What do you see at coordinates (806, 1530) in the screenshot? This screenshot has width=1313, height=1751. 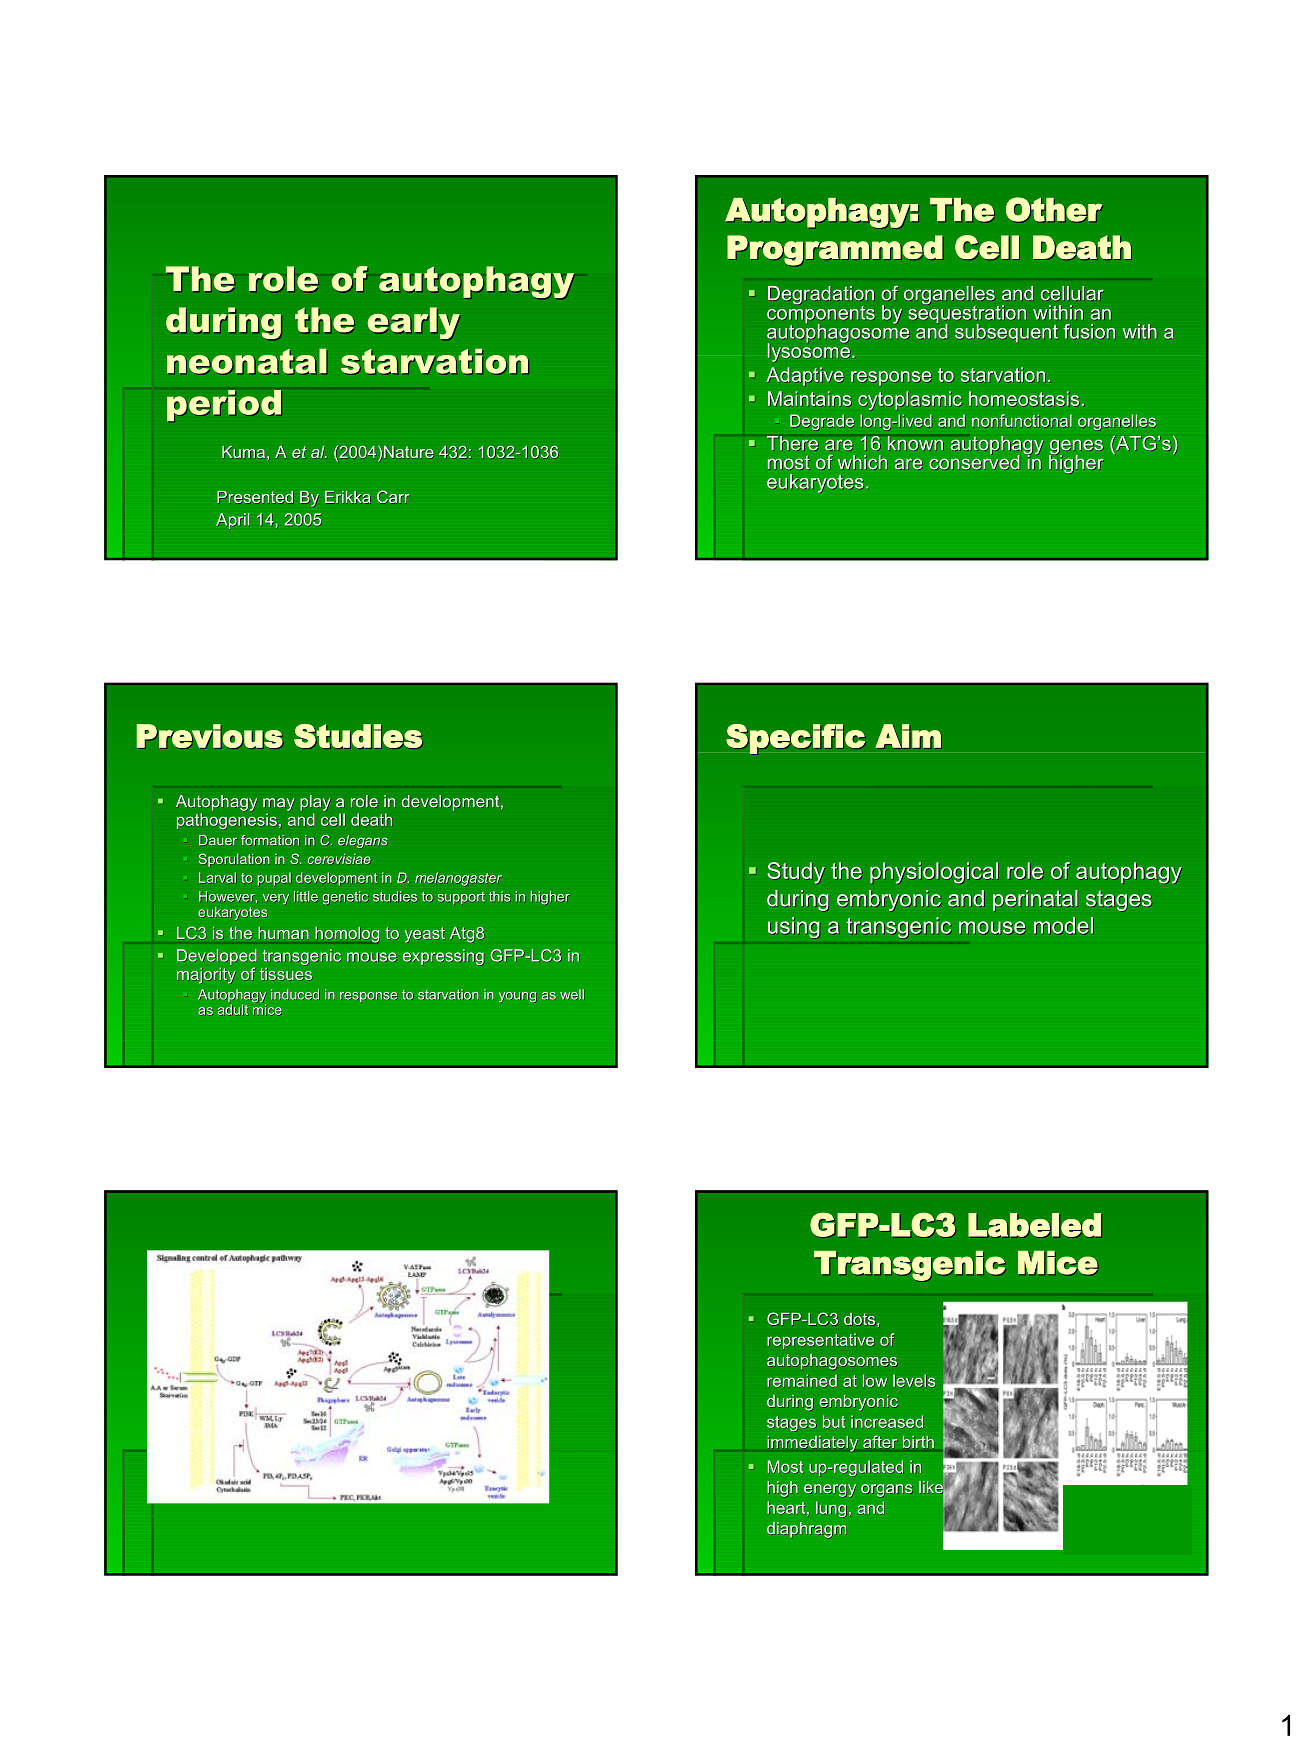 I see `diaphragm` at bounding box center [806, 1530].
